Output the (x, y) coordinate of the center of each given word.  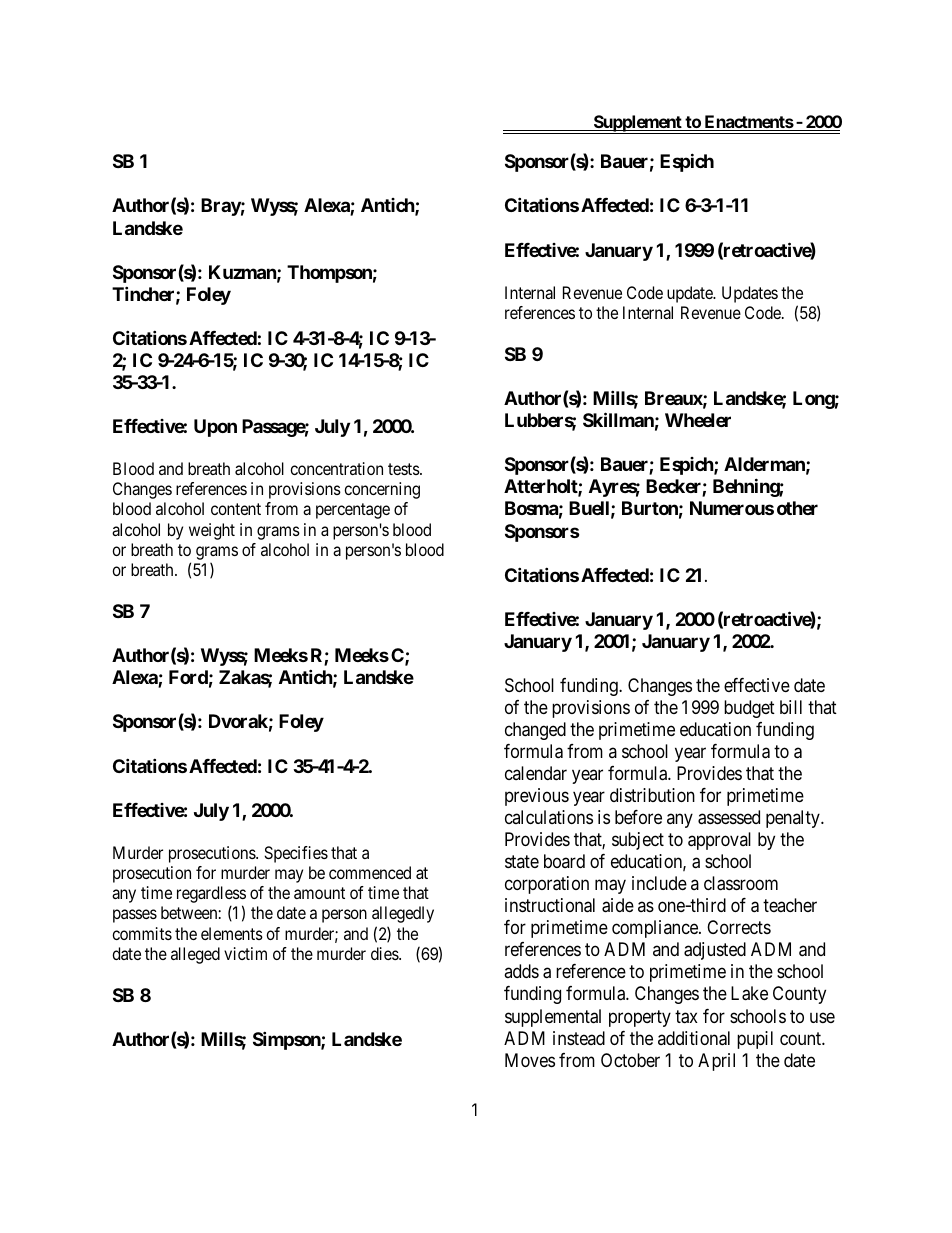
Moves (530, 1060)
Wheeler (698, 420)
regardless (211, 896)
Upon (215, 428)
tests (404, 469)
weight (212, 531)
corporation (547, 885)
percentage (353, 511)
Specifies (296, 854)
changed (535, 731)
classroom (741, 883)
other (797, 508)
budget (749, 709)
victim (245, 953)
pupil (755, 1040)
